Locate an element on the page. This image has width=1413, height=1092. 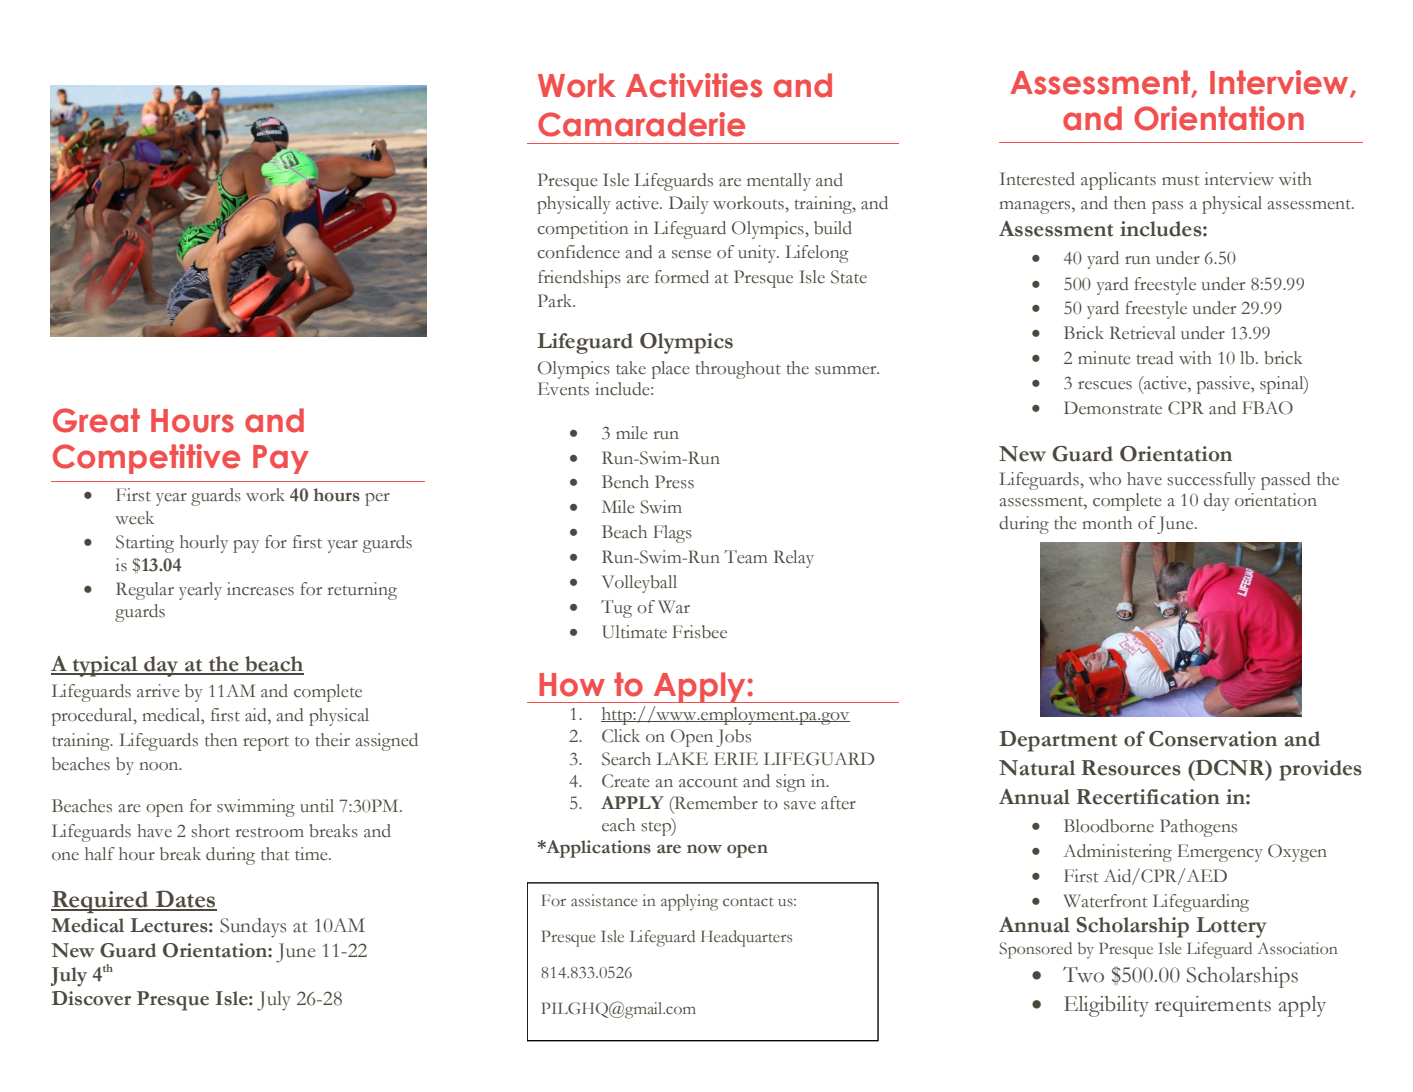
place is located at coordinates (671, 370).
